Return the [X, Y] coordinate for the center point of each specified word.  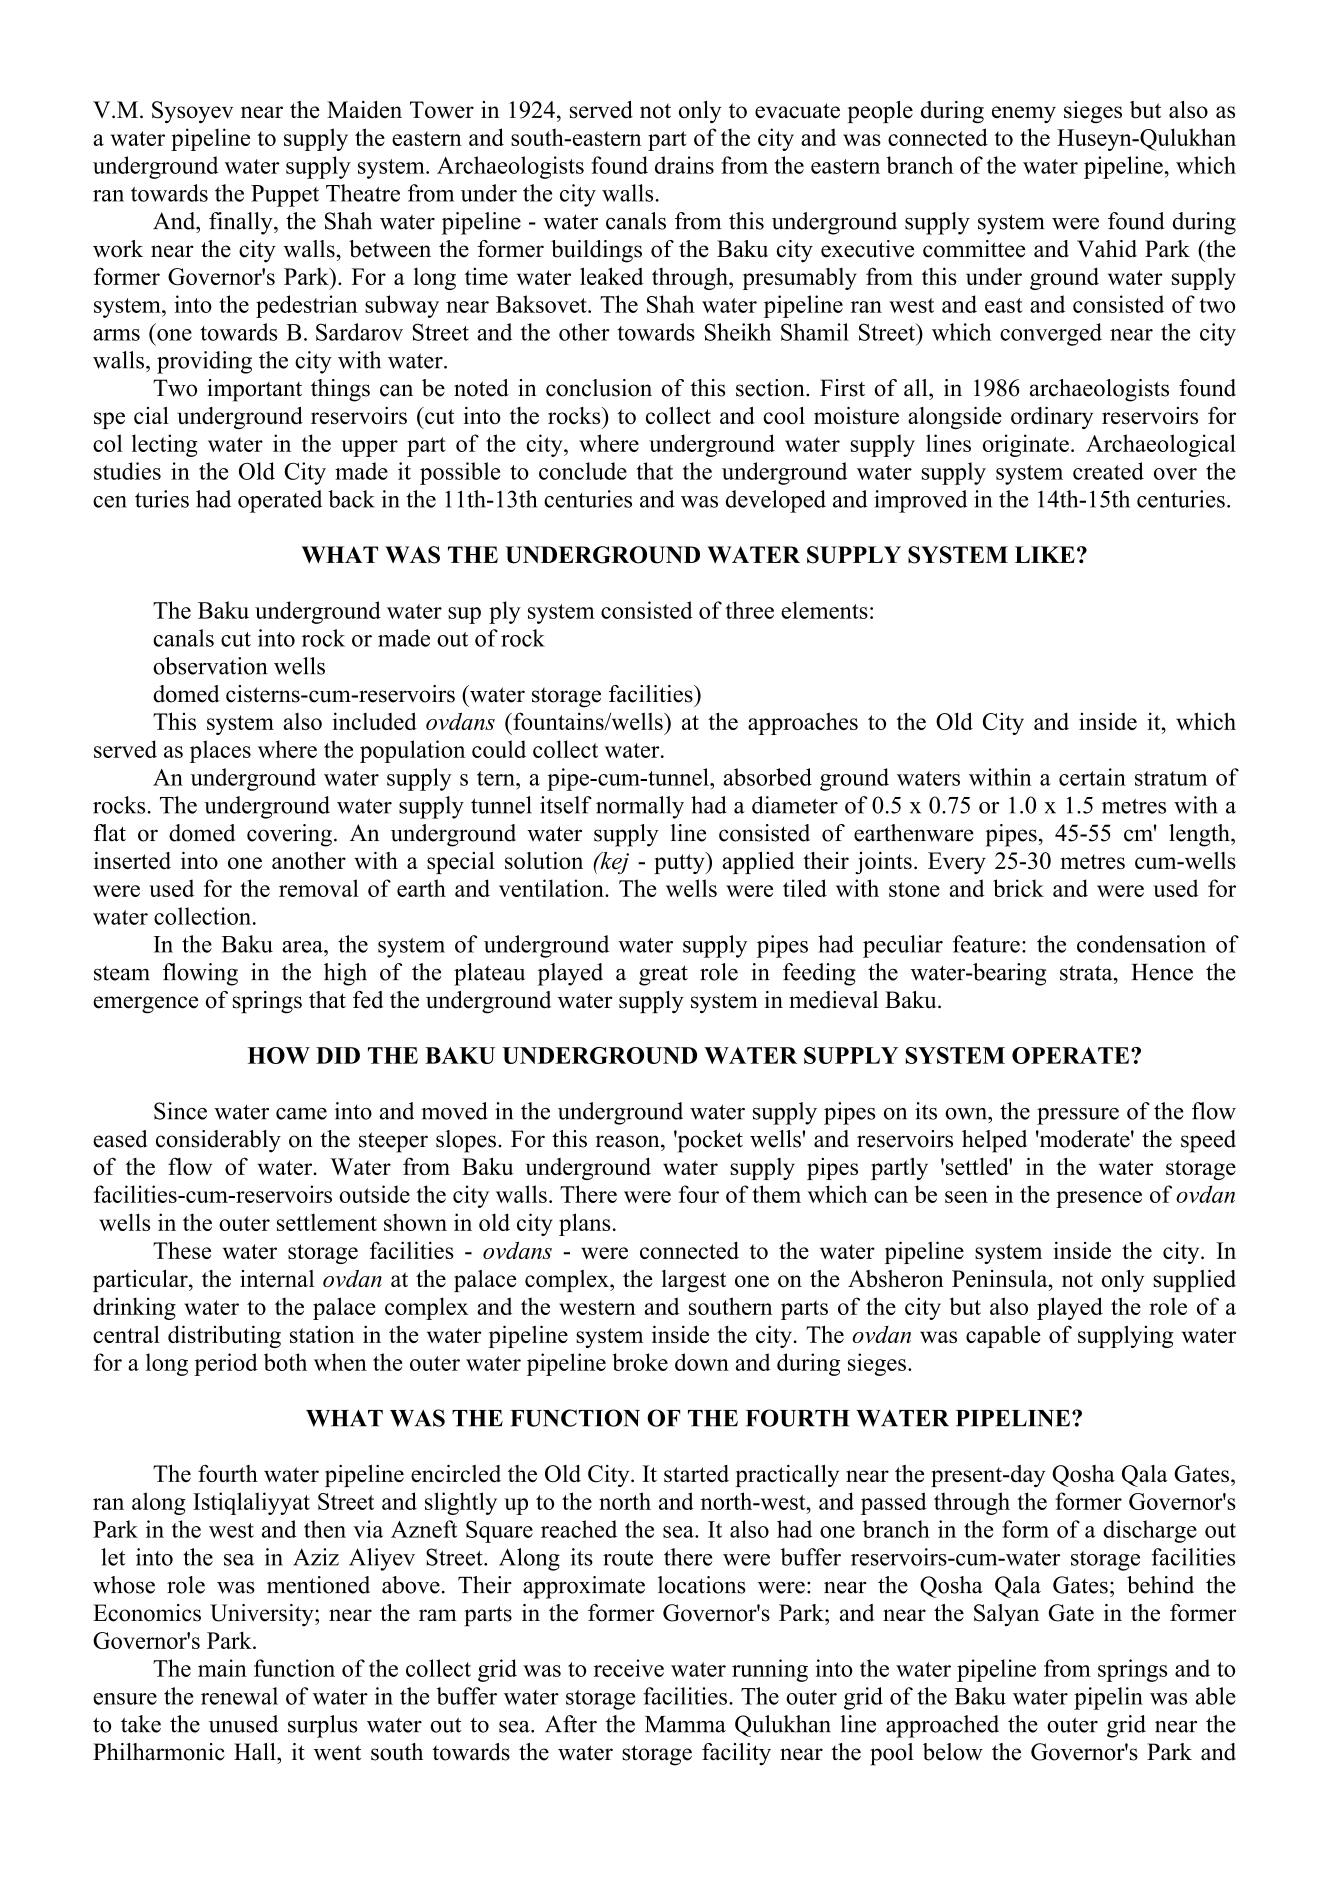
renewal [239, 1696]
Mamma [685, 1724]
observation [210, 666]
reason [629, 1141]
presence [1099, 1199]
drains [684, 165]
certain [1092, 777]
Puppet [285, 196]
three [750, 610]
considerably [218, 1141]
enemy [1024, 114]
